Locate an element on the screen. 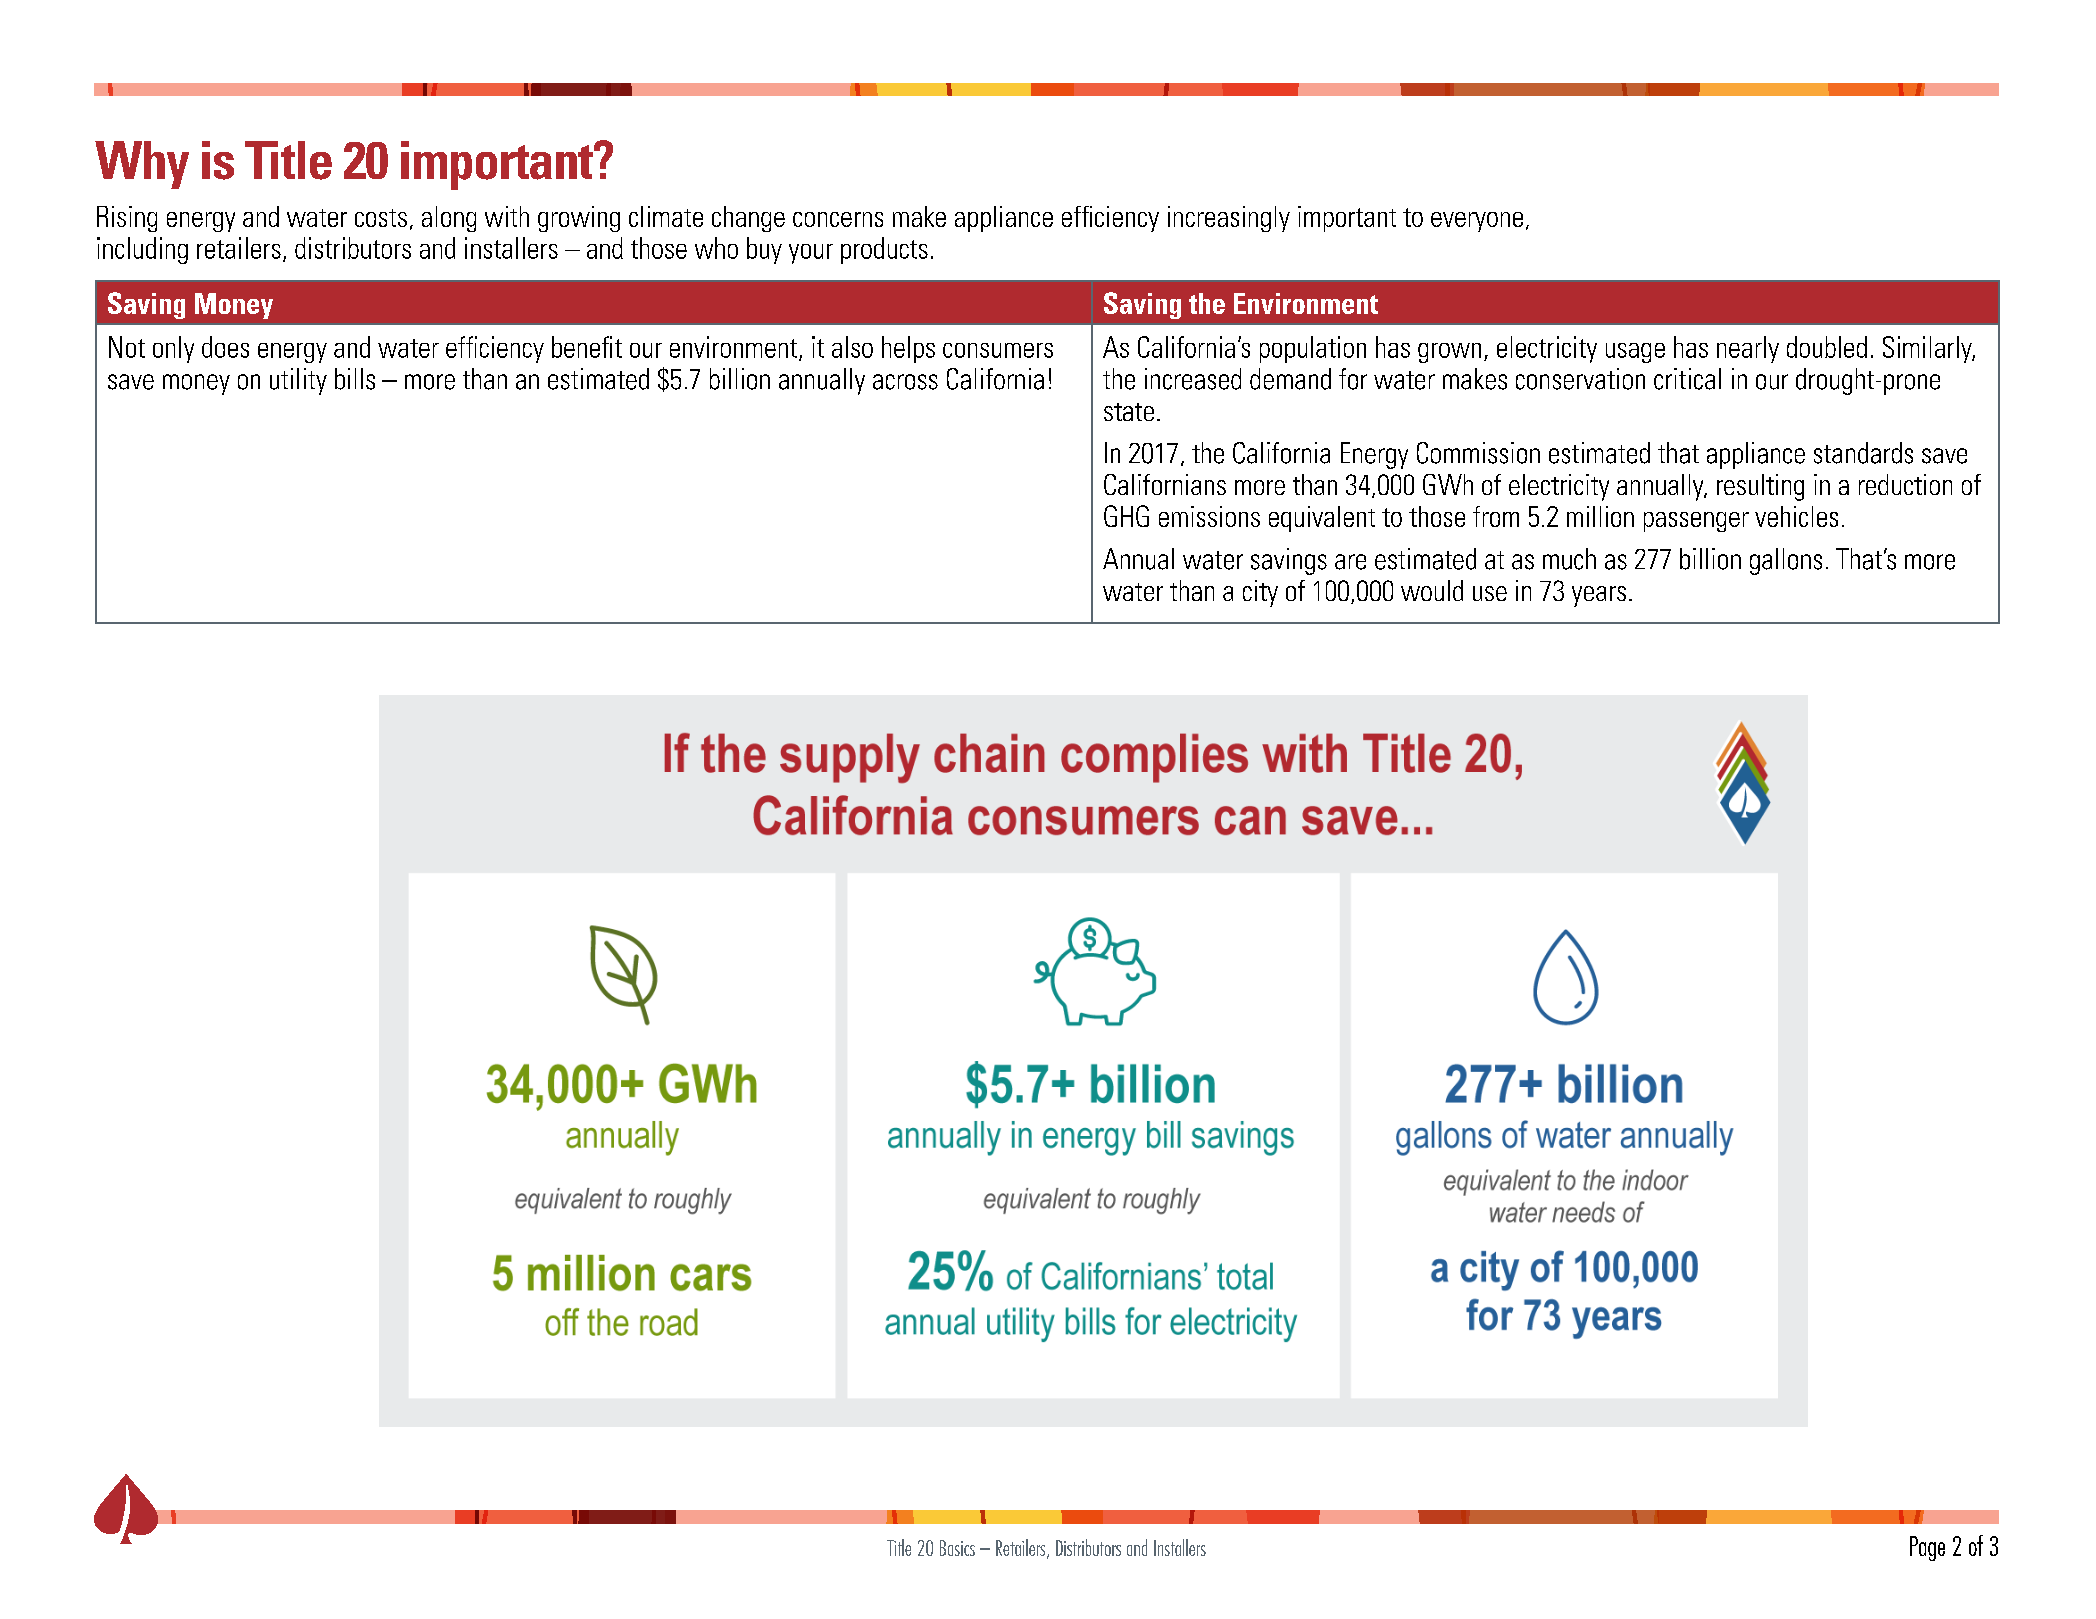  are is located at coordinates (1350, 562).
